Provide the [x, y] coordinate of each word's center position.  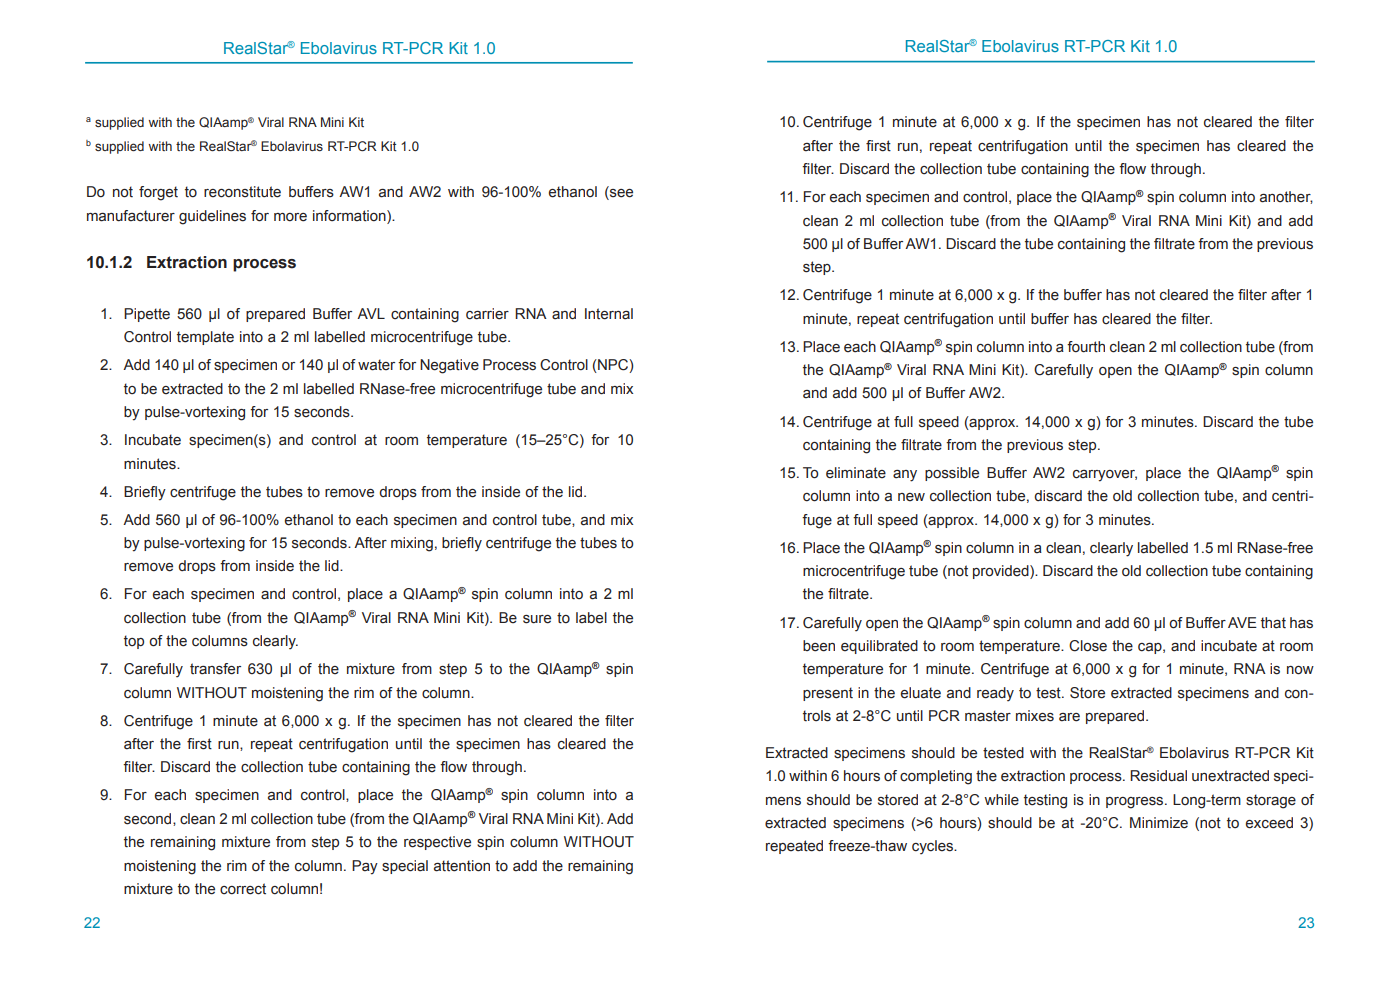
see [620, 194]
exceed [1269, 823]
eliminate [856, 473]
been [819, 646]
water [376, 365]
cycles [934, 847]
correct [243, 889]
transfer [215, 669]
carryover [1105, 476]
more [290, 217]
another [1286, 197]
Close [1088, 646]
